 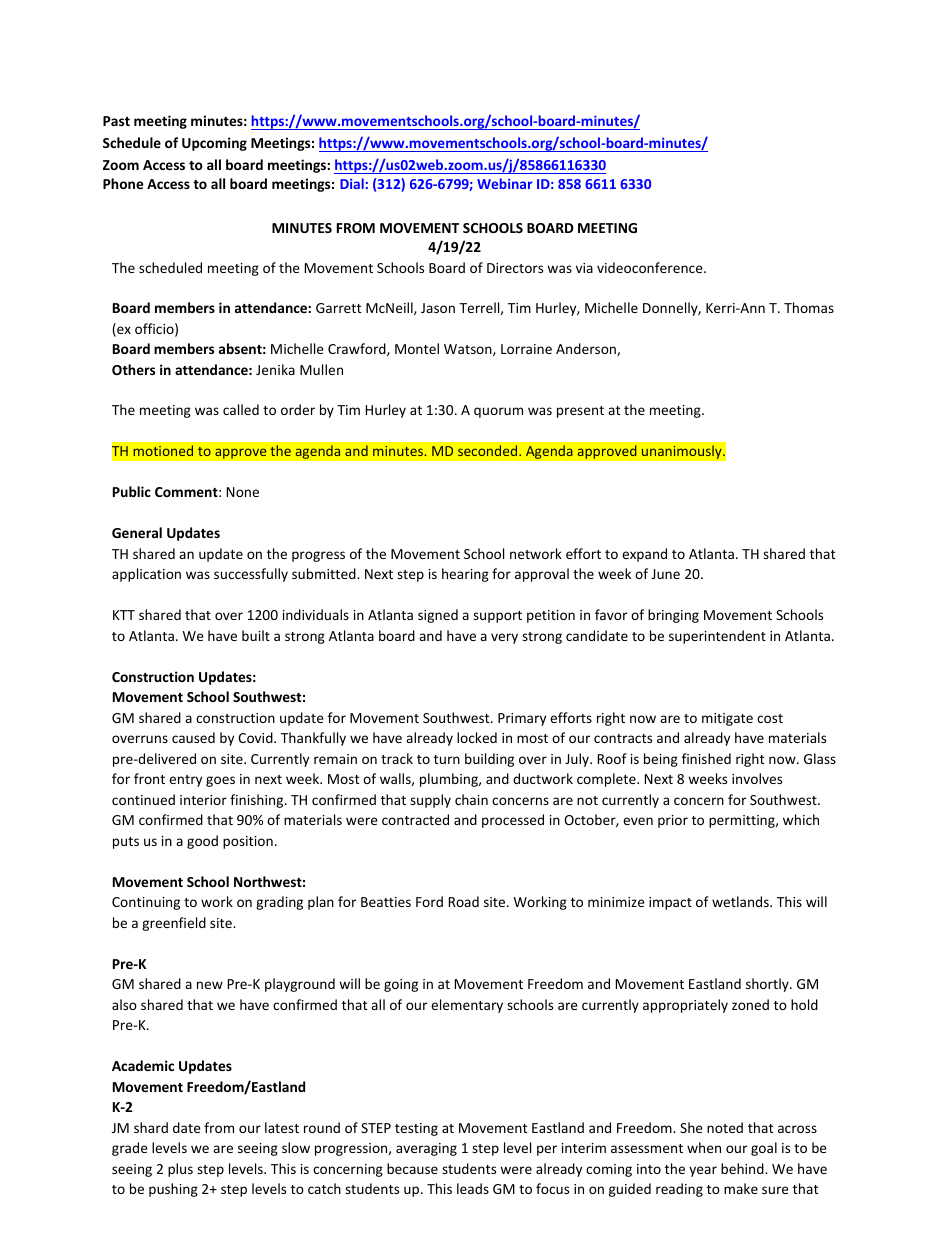 I want to click on plus, so click(x=180, y=1170).
